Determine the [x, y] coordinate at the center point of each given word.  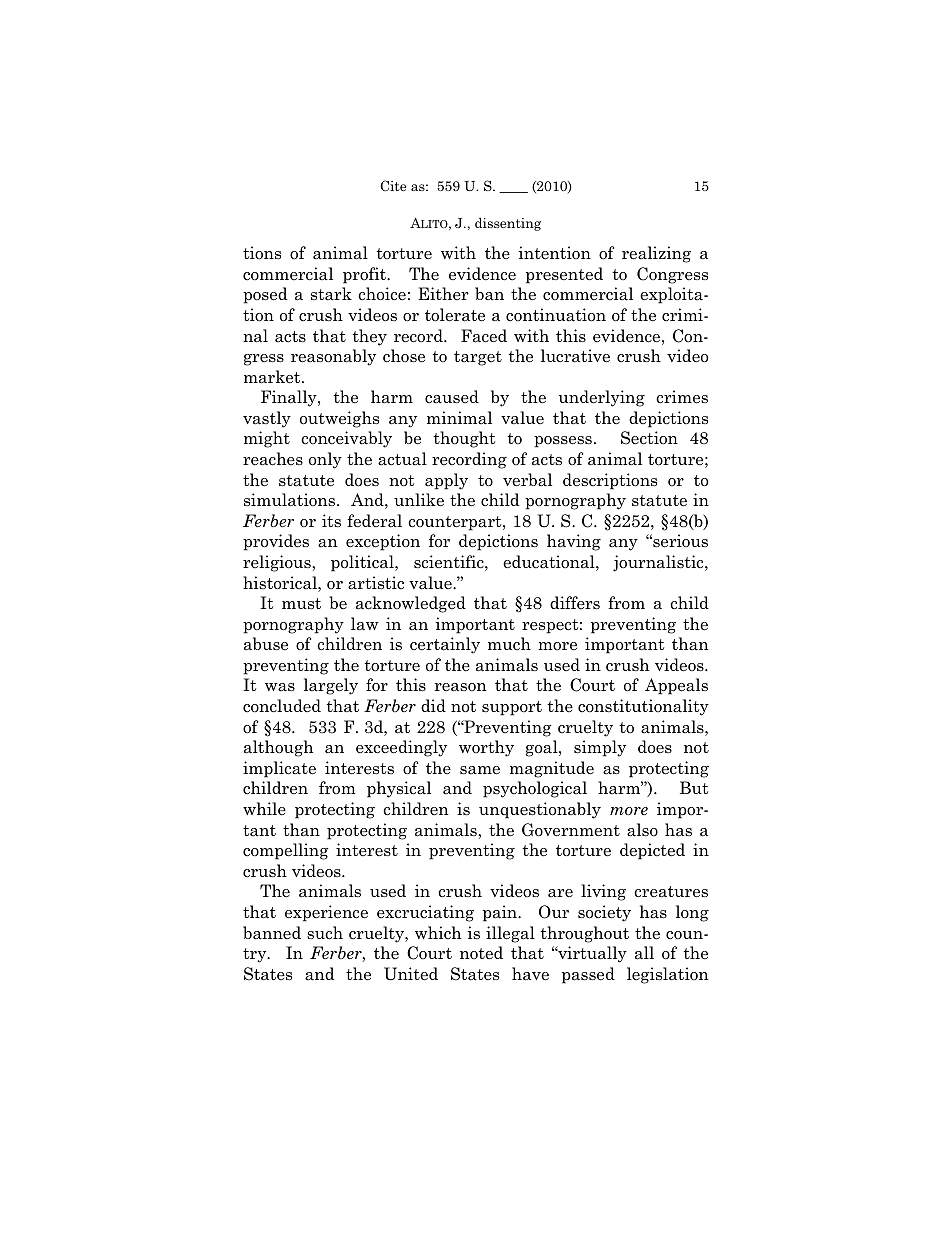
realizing [656, 254]
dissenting [508, 224]
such [325, 933]
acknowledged [411, 604]
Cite [393, 186]
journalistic [659, 563]
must [301, 603]
